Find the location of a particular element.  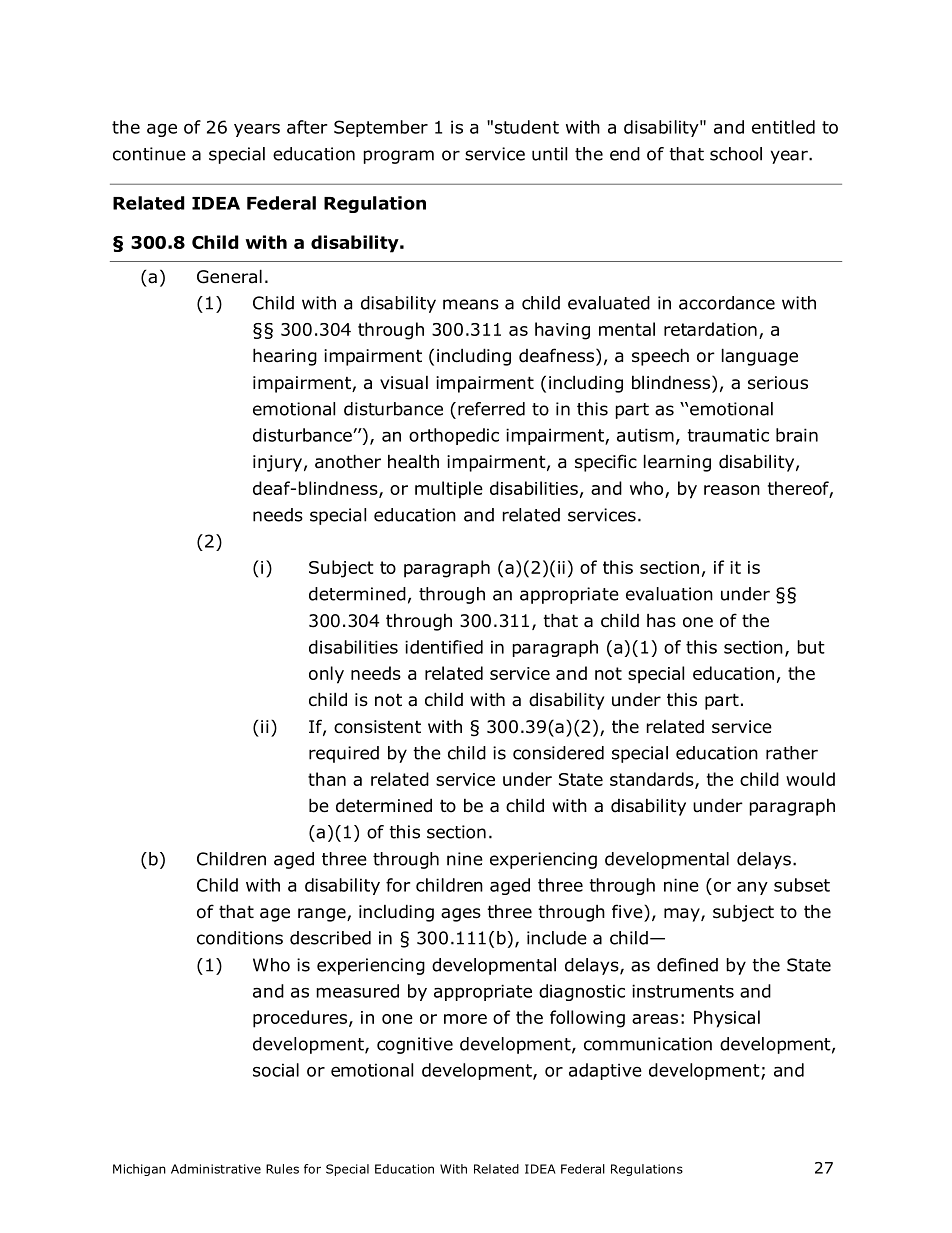

identified is located at coordinates (444, 647).
